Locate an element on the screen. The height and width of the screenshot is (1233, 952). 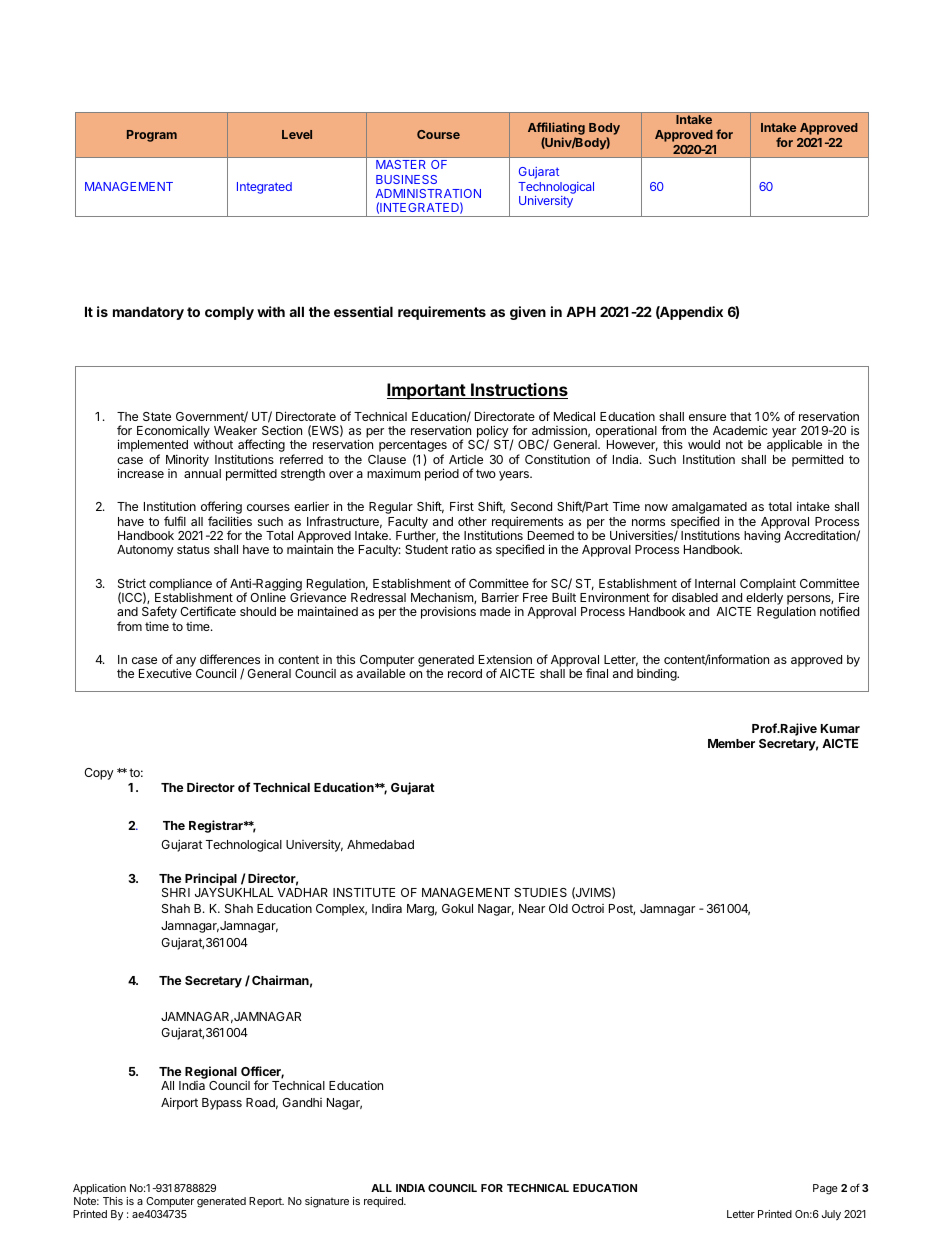
record is located at coordinates (465, 673).
